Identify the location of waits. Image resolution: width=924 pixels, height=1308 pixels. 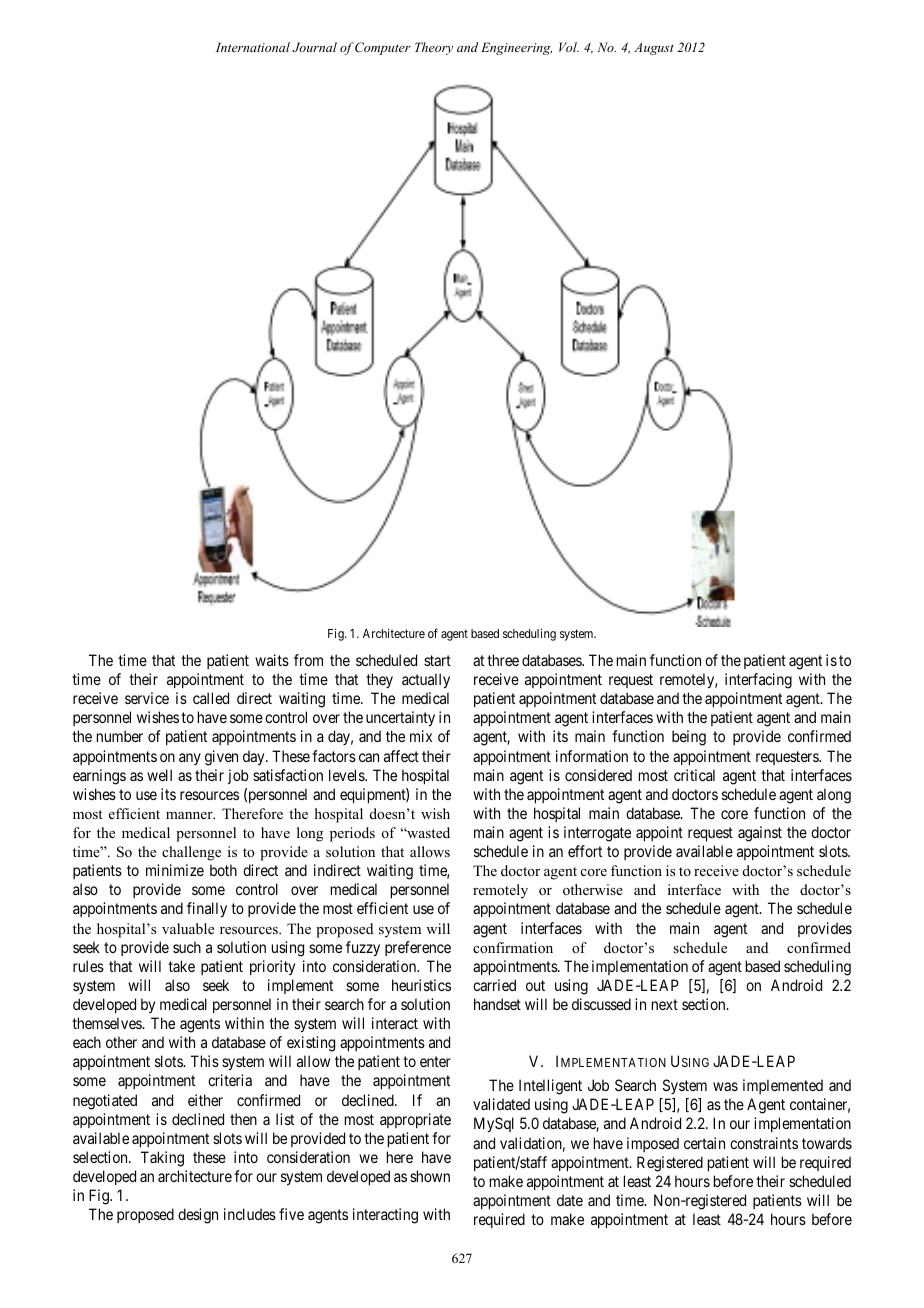
(272, 660).
